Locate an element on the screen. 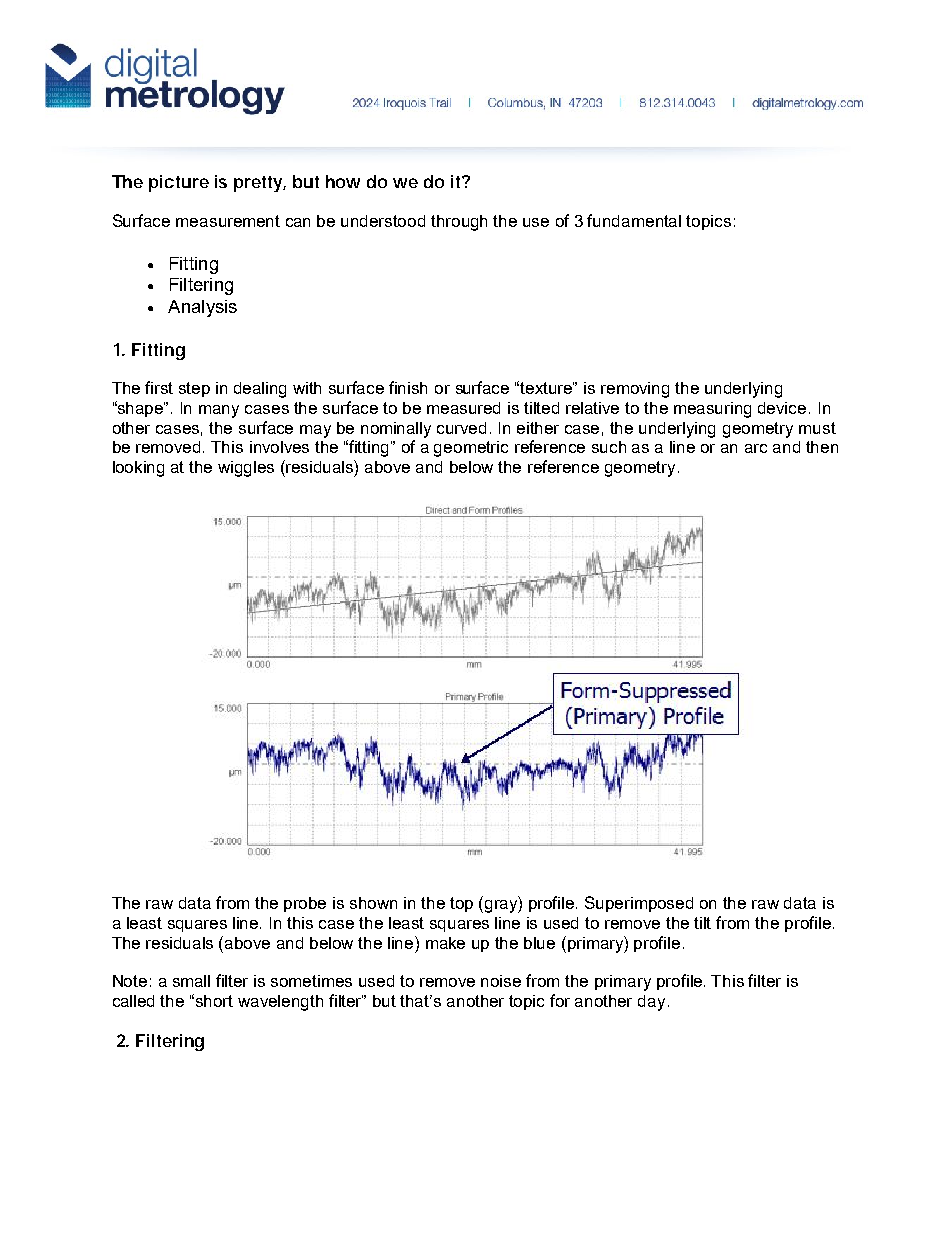 This screenshot has height=1233, width=952. through is located at coordinates (459, 223).
